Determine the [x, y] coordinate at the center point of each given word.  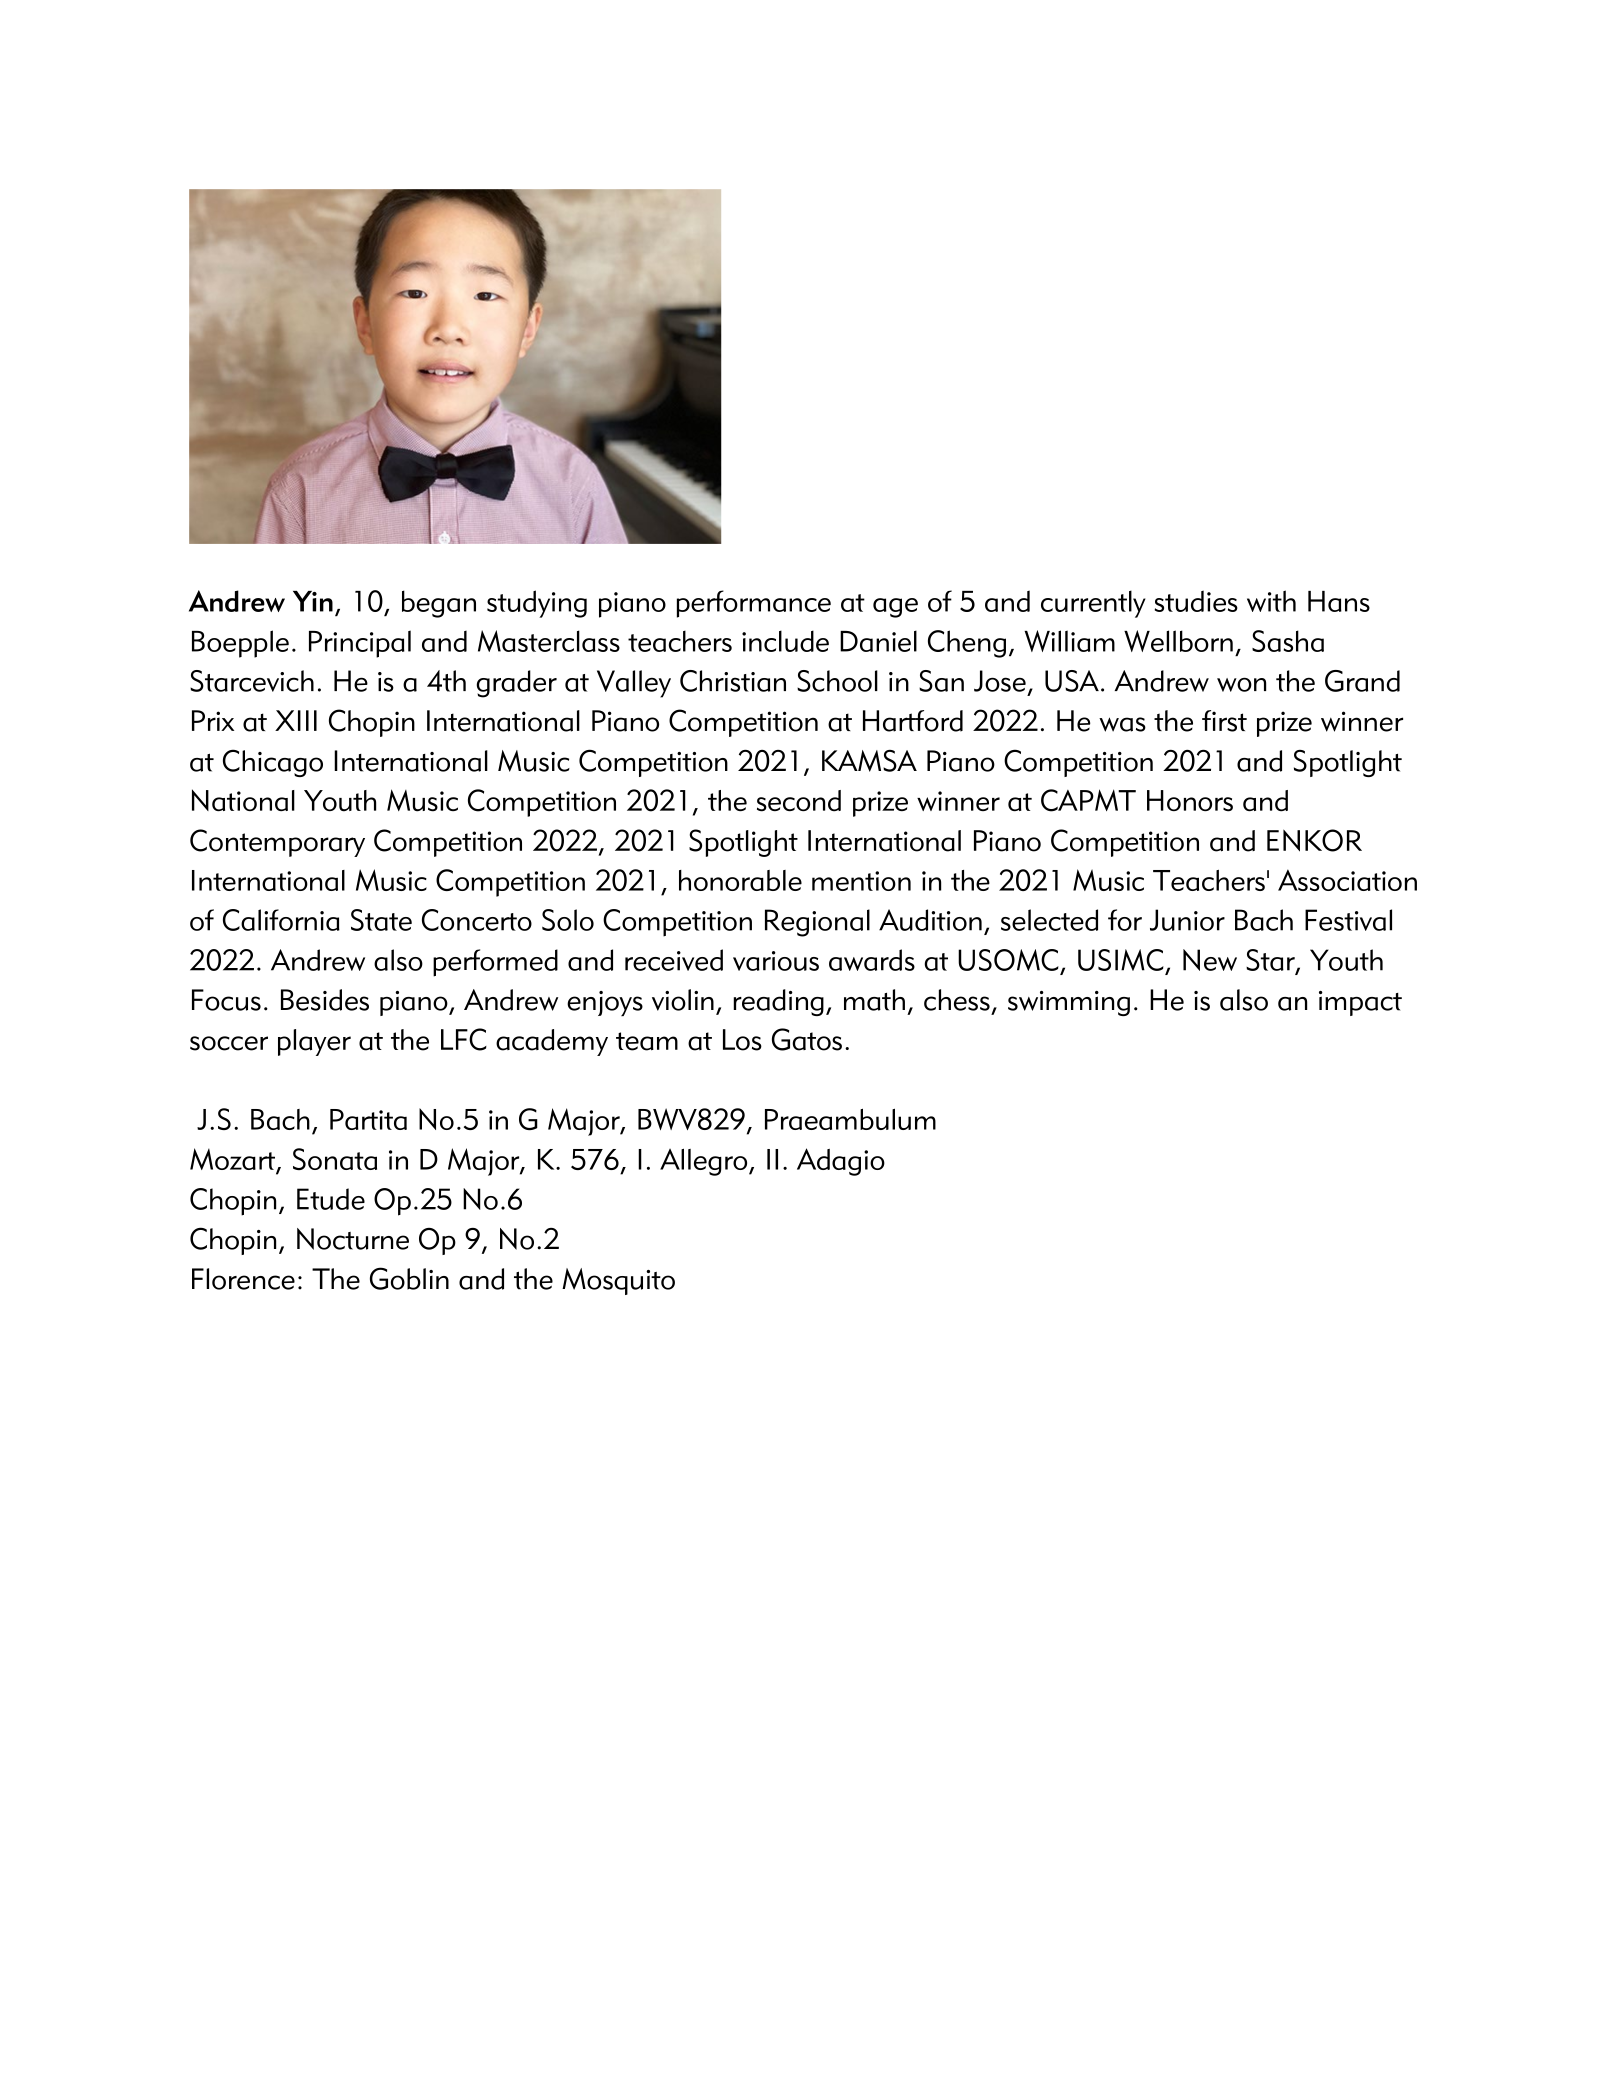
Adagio [841, 1162]
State [381, 920]
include [785, 641]
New [1210, 960]
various [776, 961]
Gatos [807, 1039]
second [799, 801]
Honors [1190, 801]
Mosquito [618, 1281]
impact [1360, 1003]
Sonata [335, 1159]
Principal [360, 644]
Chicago [273, 763]
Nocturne [353, 1239]
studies [1196, 601]
